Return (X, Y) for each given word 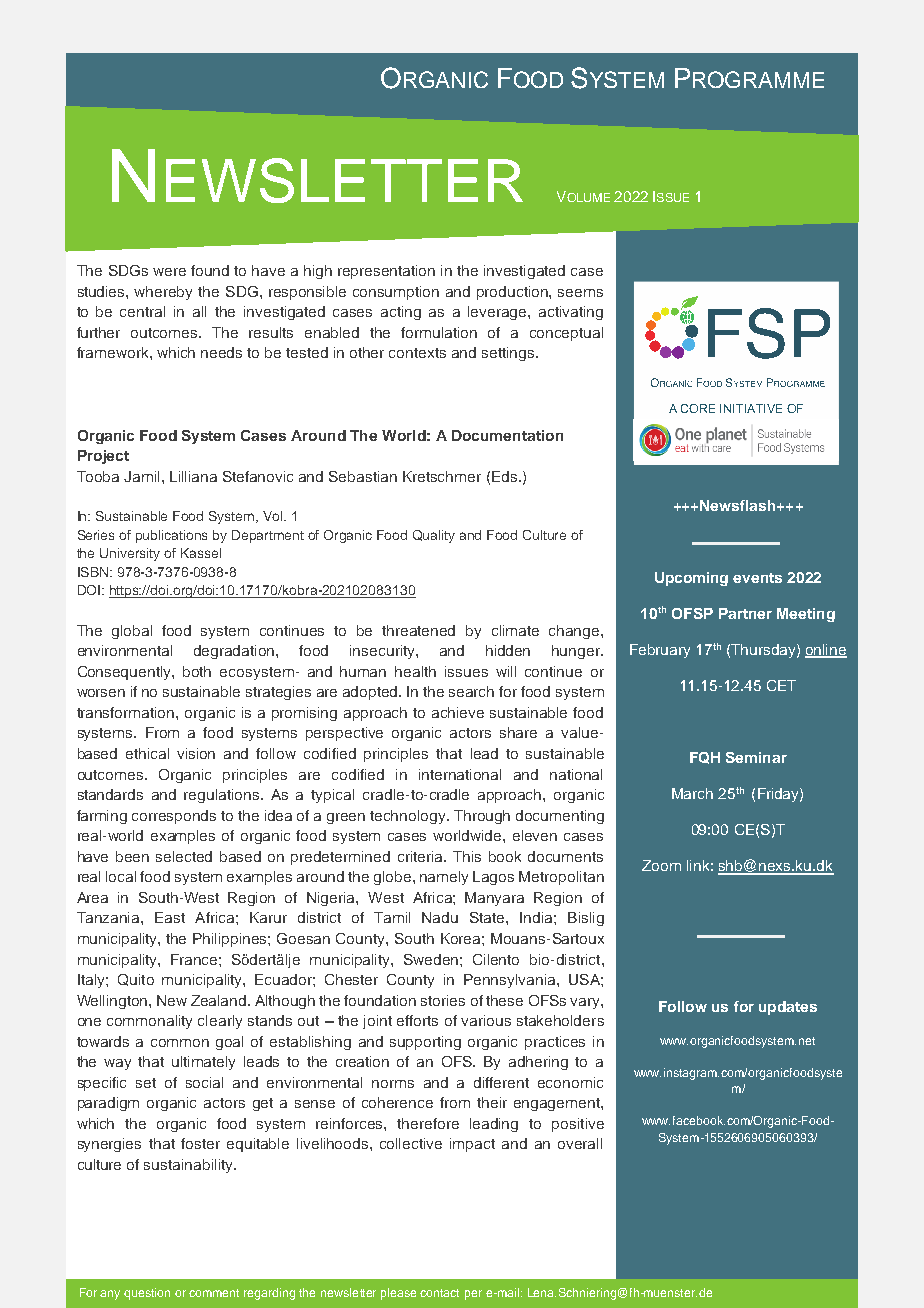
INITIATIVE (751, 408)
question (147, 1294)
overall (580, 1143)
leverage (498, 313)
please (398, 1294)
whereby (163, 293)
